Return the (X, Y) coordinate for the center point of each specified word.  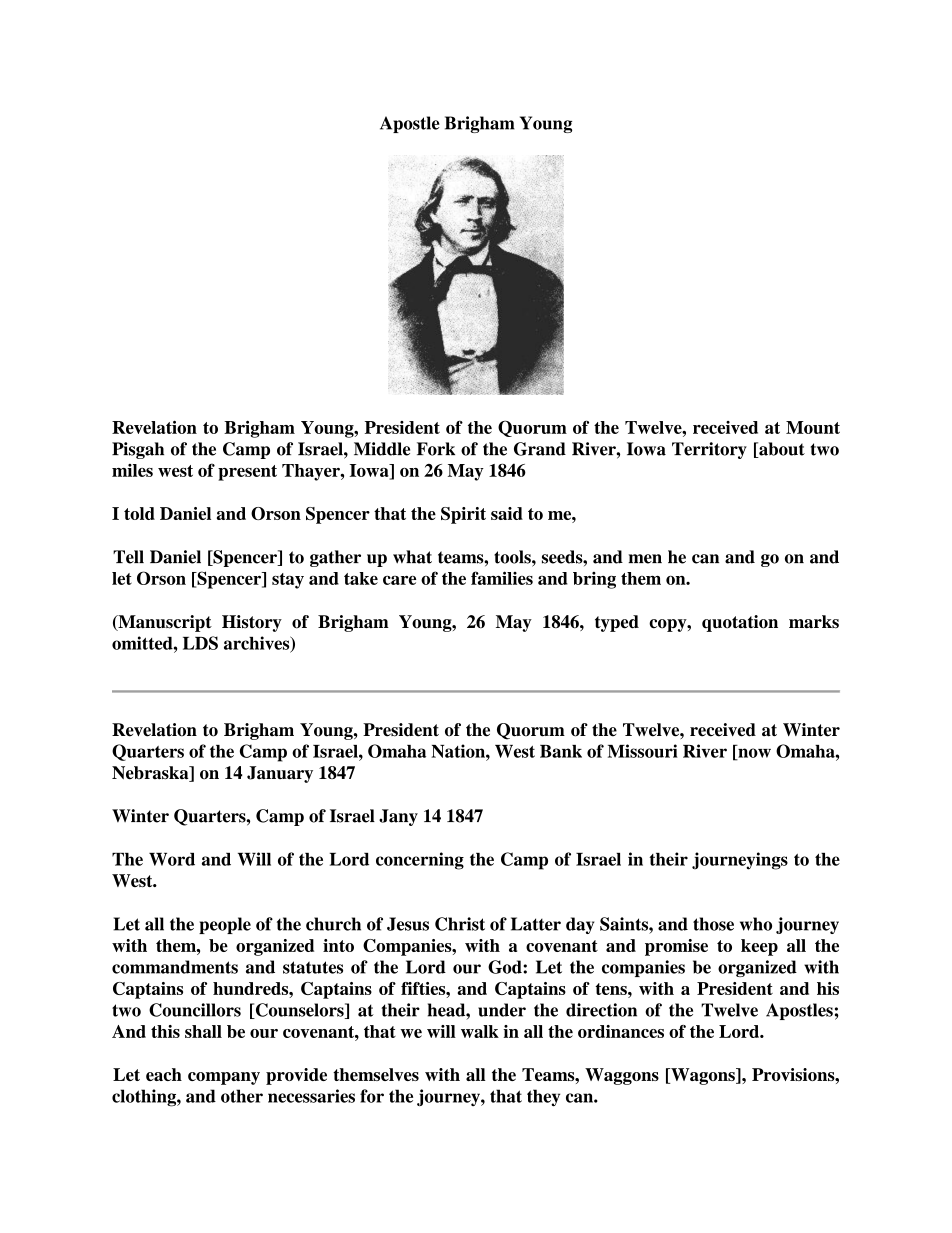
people (225, 925)
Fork (436, 449)
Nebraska (151, 774)
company (224, 1078)
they (543, 1098)
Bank (561, 751)
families (502, 578)
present (247, 473)
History (252, 623)
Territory (709, 450)
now (753, 754)
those (713, 924)
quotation (740, 623)
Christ (460, 924)
